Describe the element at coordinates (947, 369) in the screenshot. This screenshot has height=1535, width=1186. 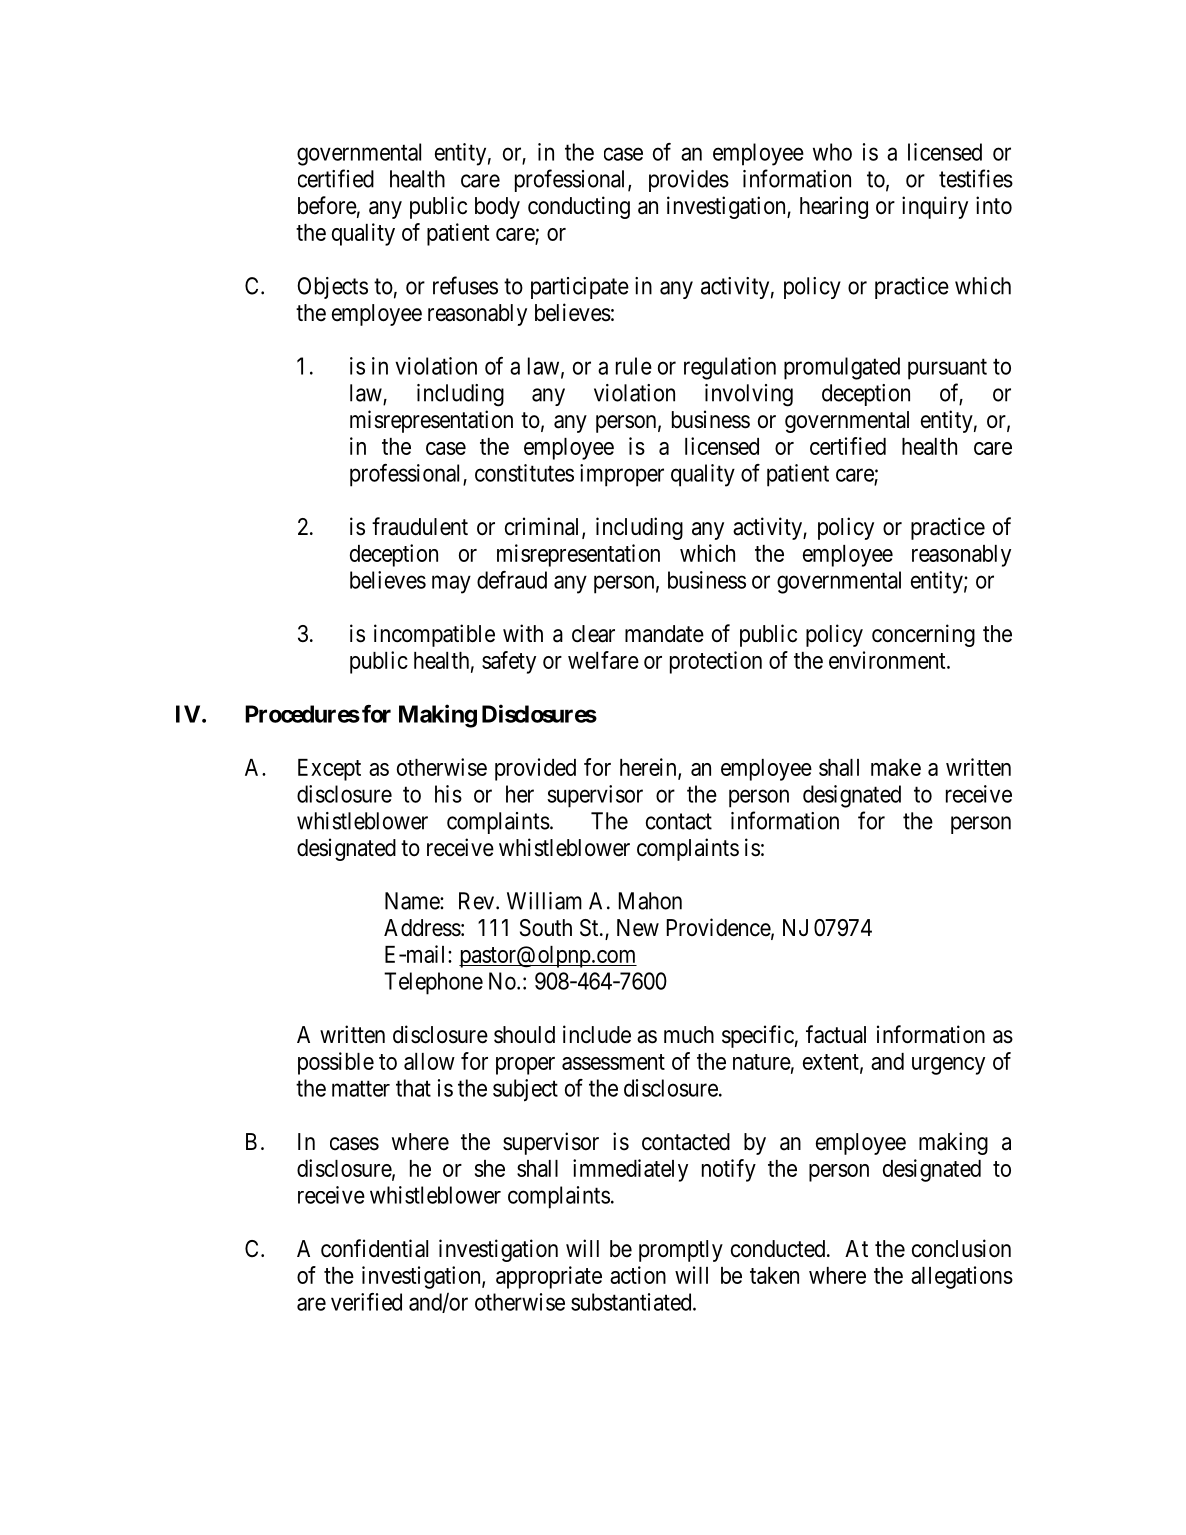
I see `pursuant` at that location.
